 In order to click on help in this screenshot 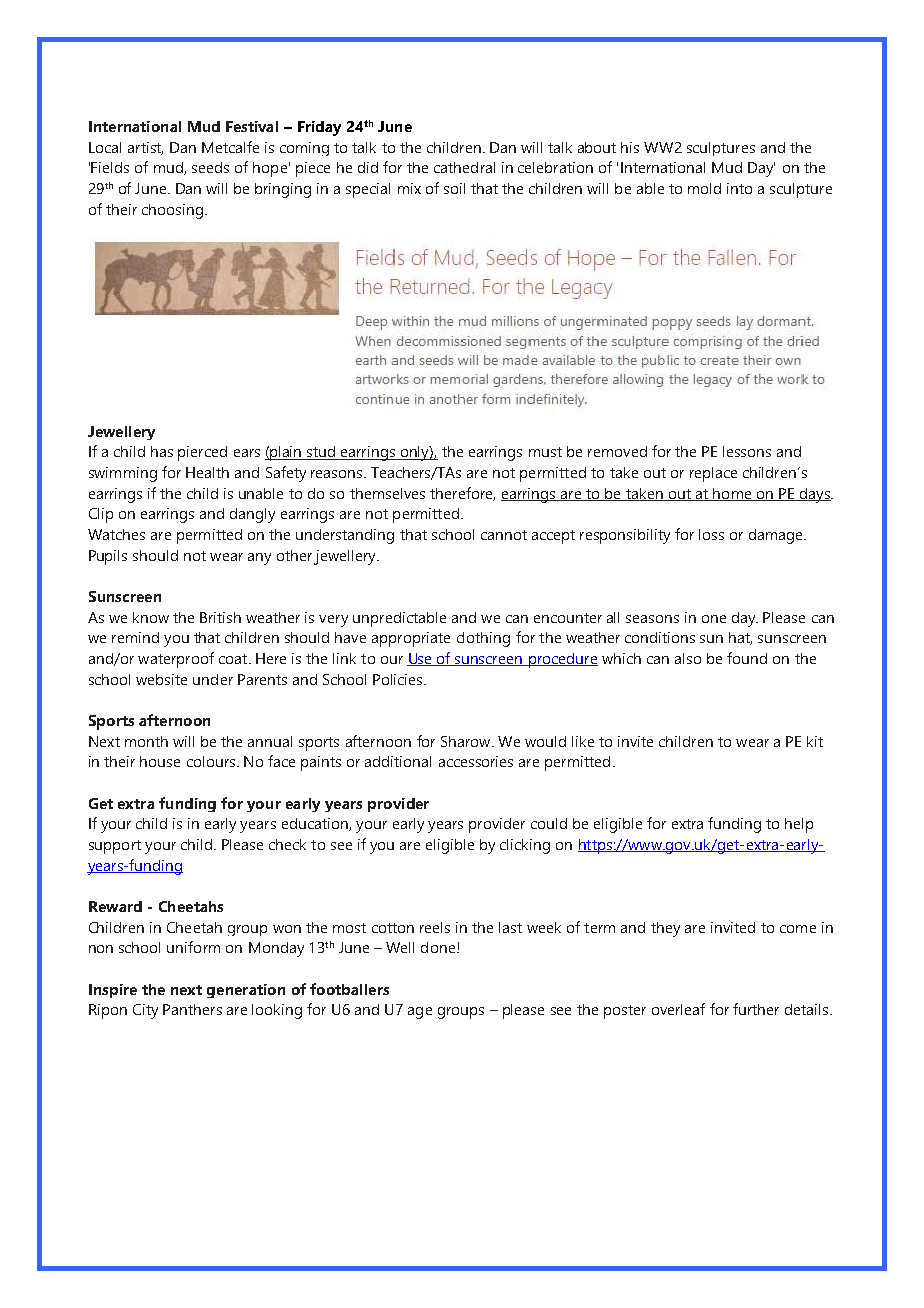, I will do `click(799, 825)`.
